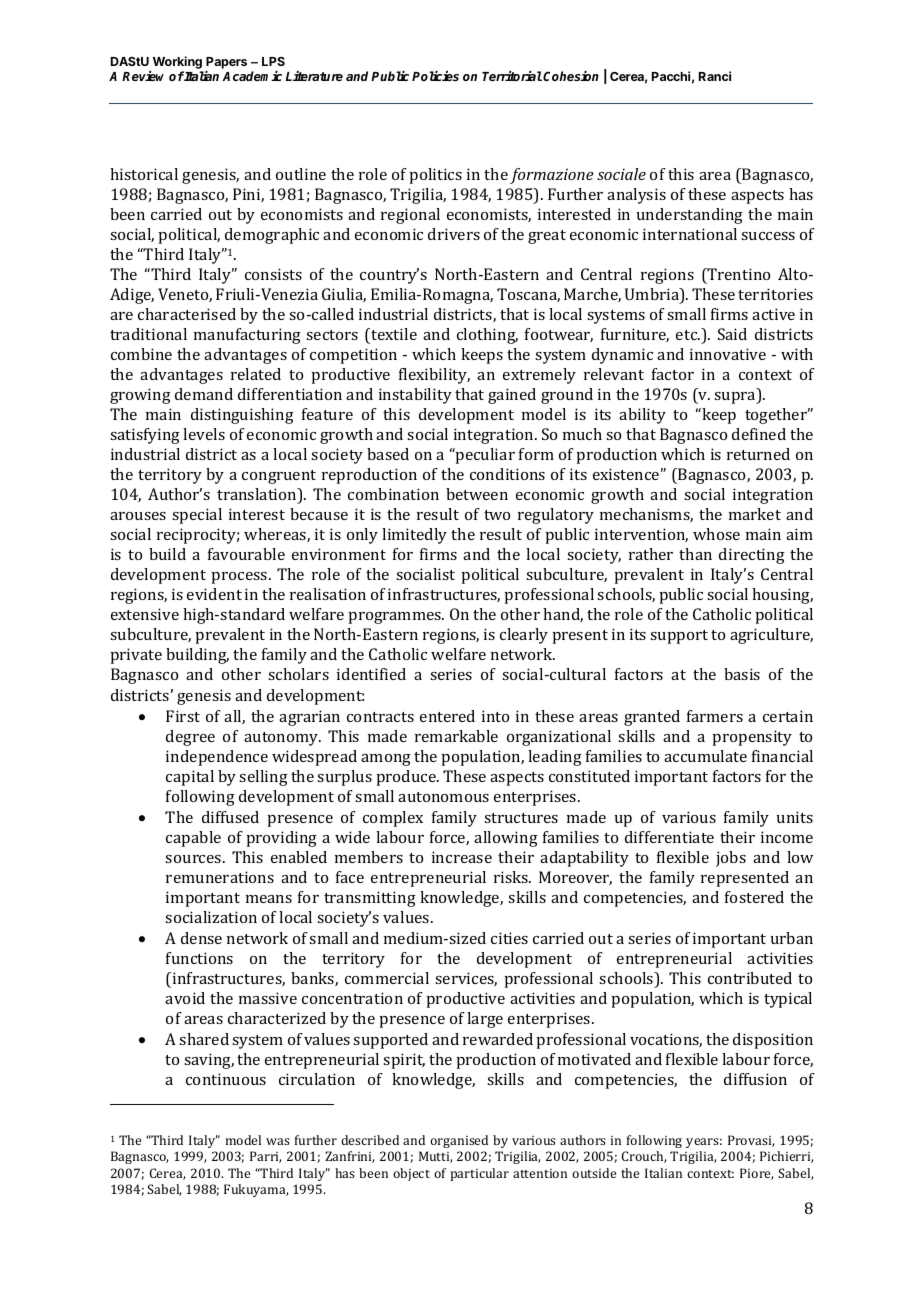 The width and height of the screenshot is (924, 1308). I want to click on organised, so click(459, 1141).
